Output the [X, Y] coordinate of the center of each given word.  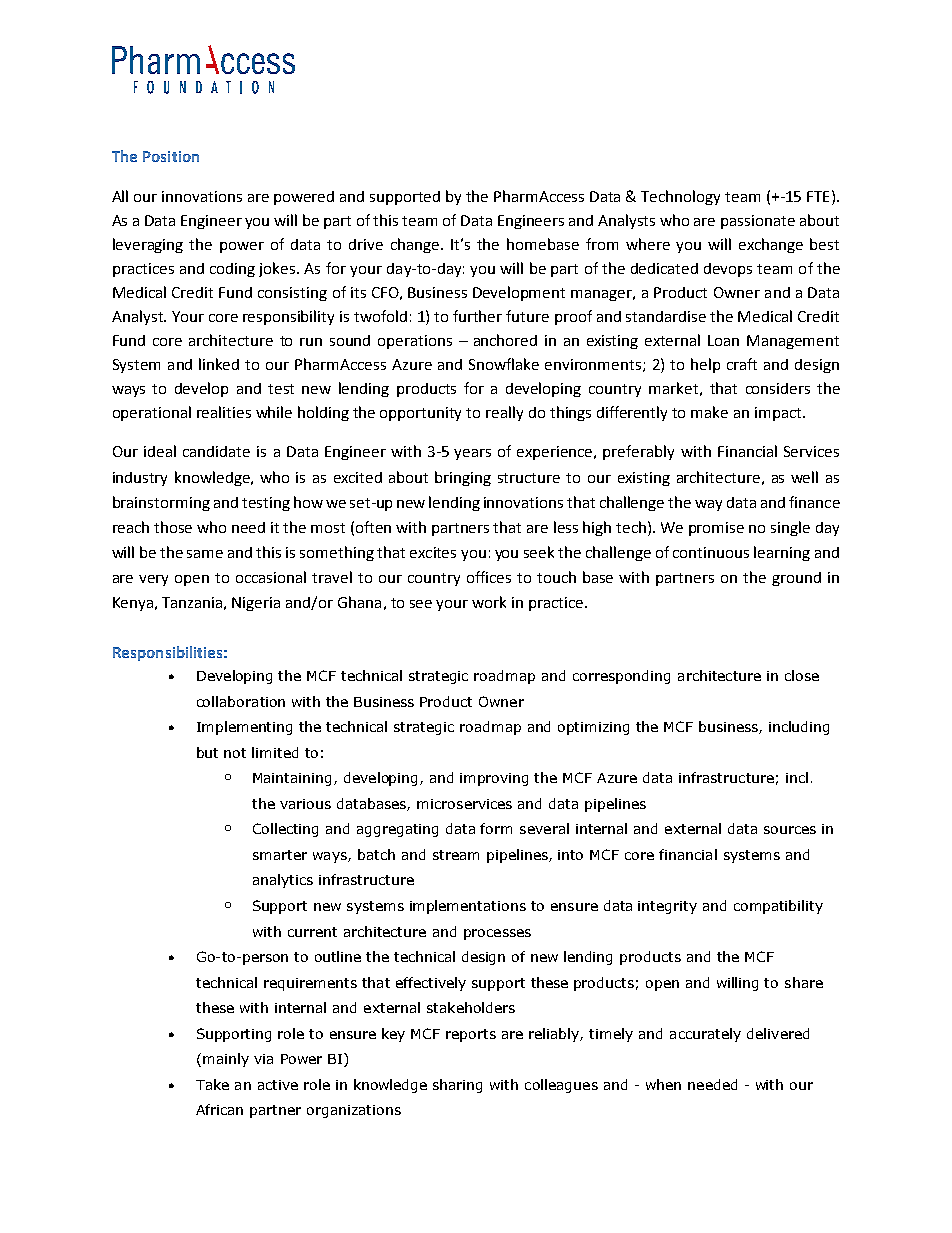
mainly [226, 1060]
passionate [758, 222]
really [504, 413]
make [709, 412]
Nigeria [256, 604]
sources [790, 830]
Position [171, 156]
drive [366, 244]
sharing [457, 1086]
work [489, 602]
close [802, 675]
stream [456, 855]
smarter [280, 855]
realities [224, 412]
